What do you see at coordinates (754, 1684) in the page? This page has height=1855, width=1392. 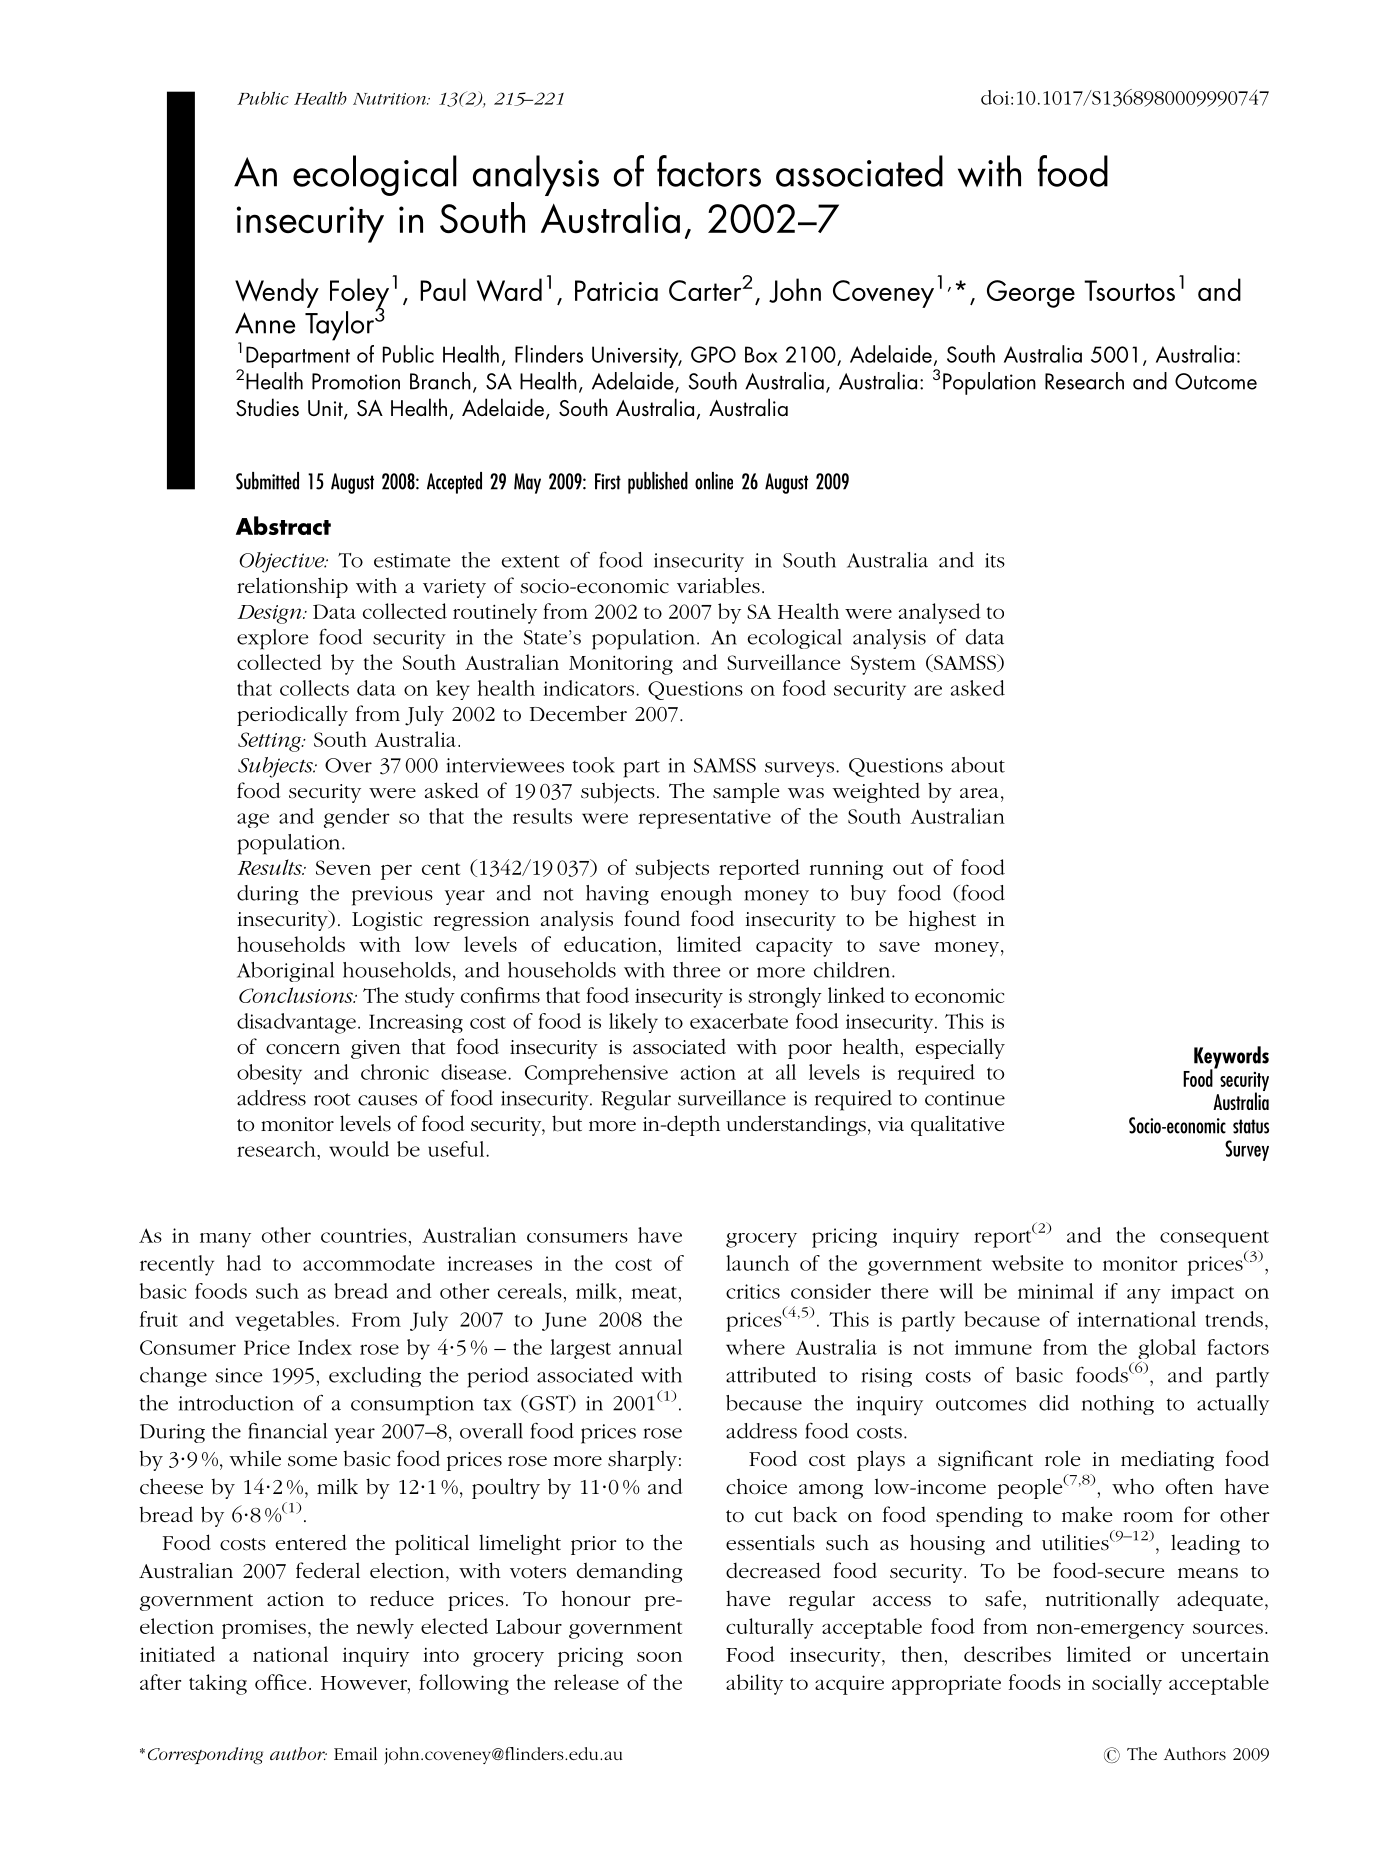 I see `ability` at bounding box center [754, 1684].
